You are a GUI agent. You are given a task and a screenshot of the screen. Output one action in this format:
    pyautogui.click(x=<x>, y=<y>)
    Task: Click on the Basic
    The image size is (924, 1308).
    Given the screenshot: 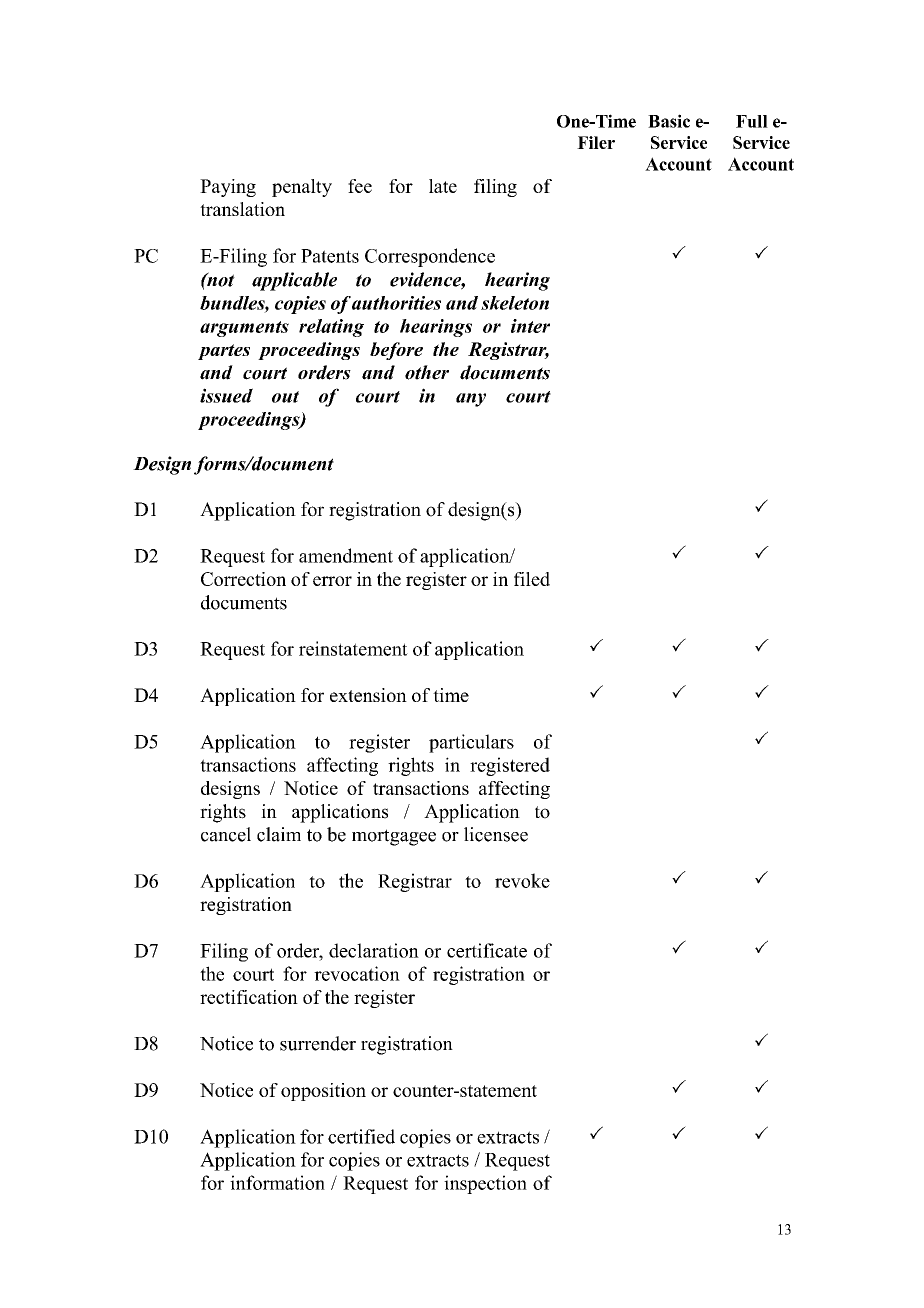 What is the action you would take?
    pyautogui.click(x=669, y=121)
